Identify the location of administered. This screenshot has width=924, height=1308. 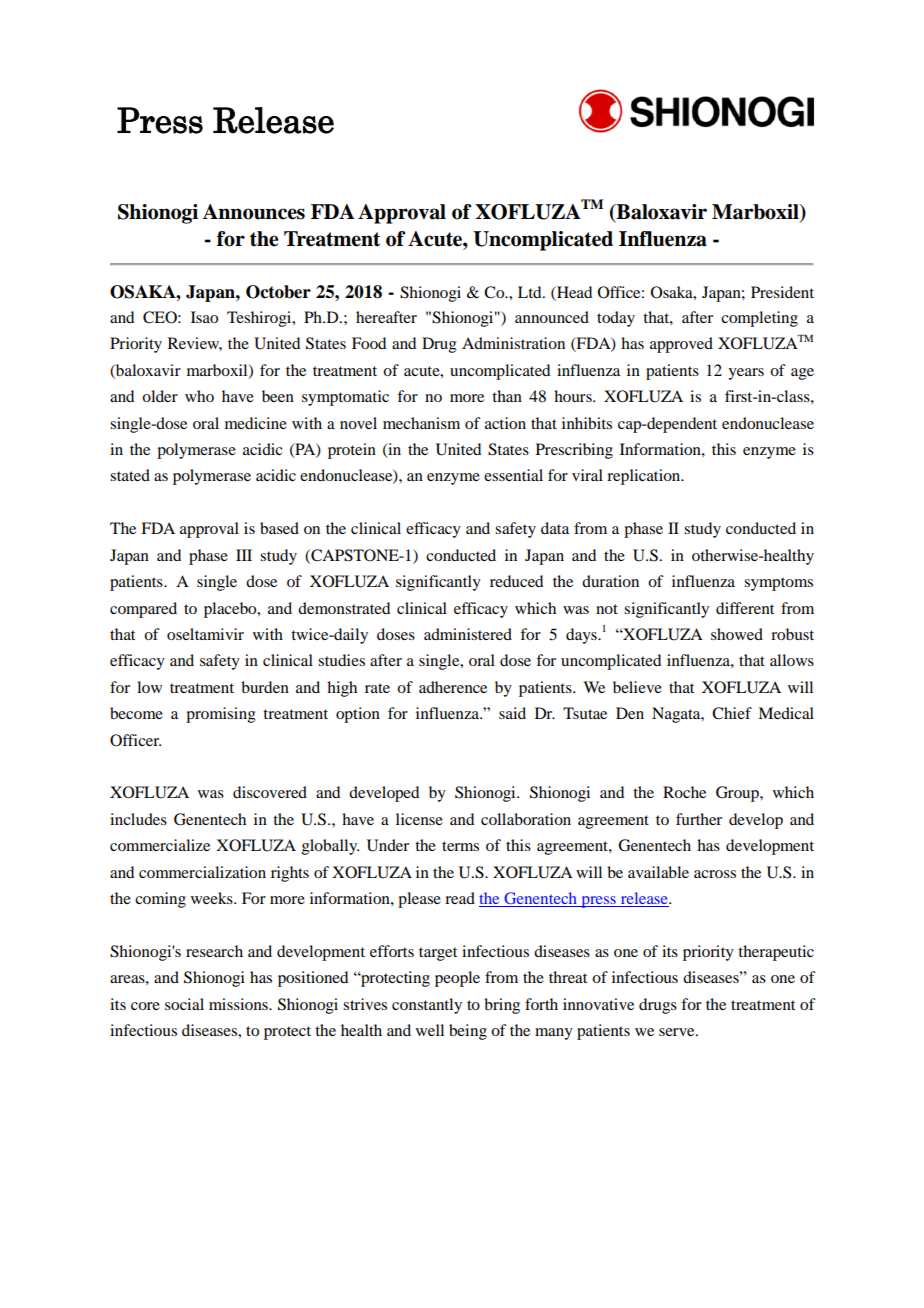
(468, 634).
